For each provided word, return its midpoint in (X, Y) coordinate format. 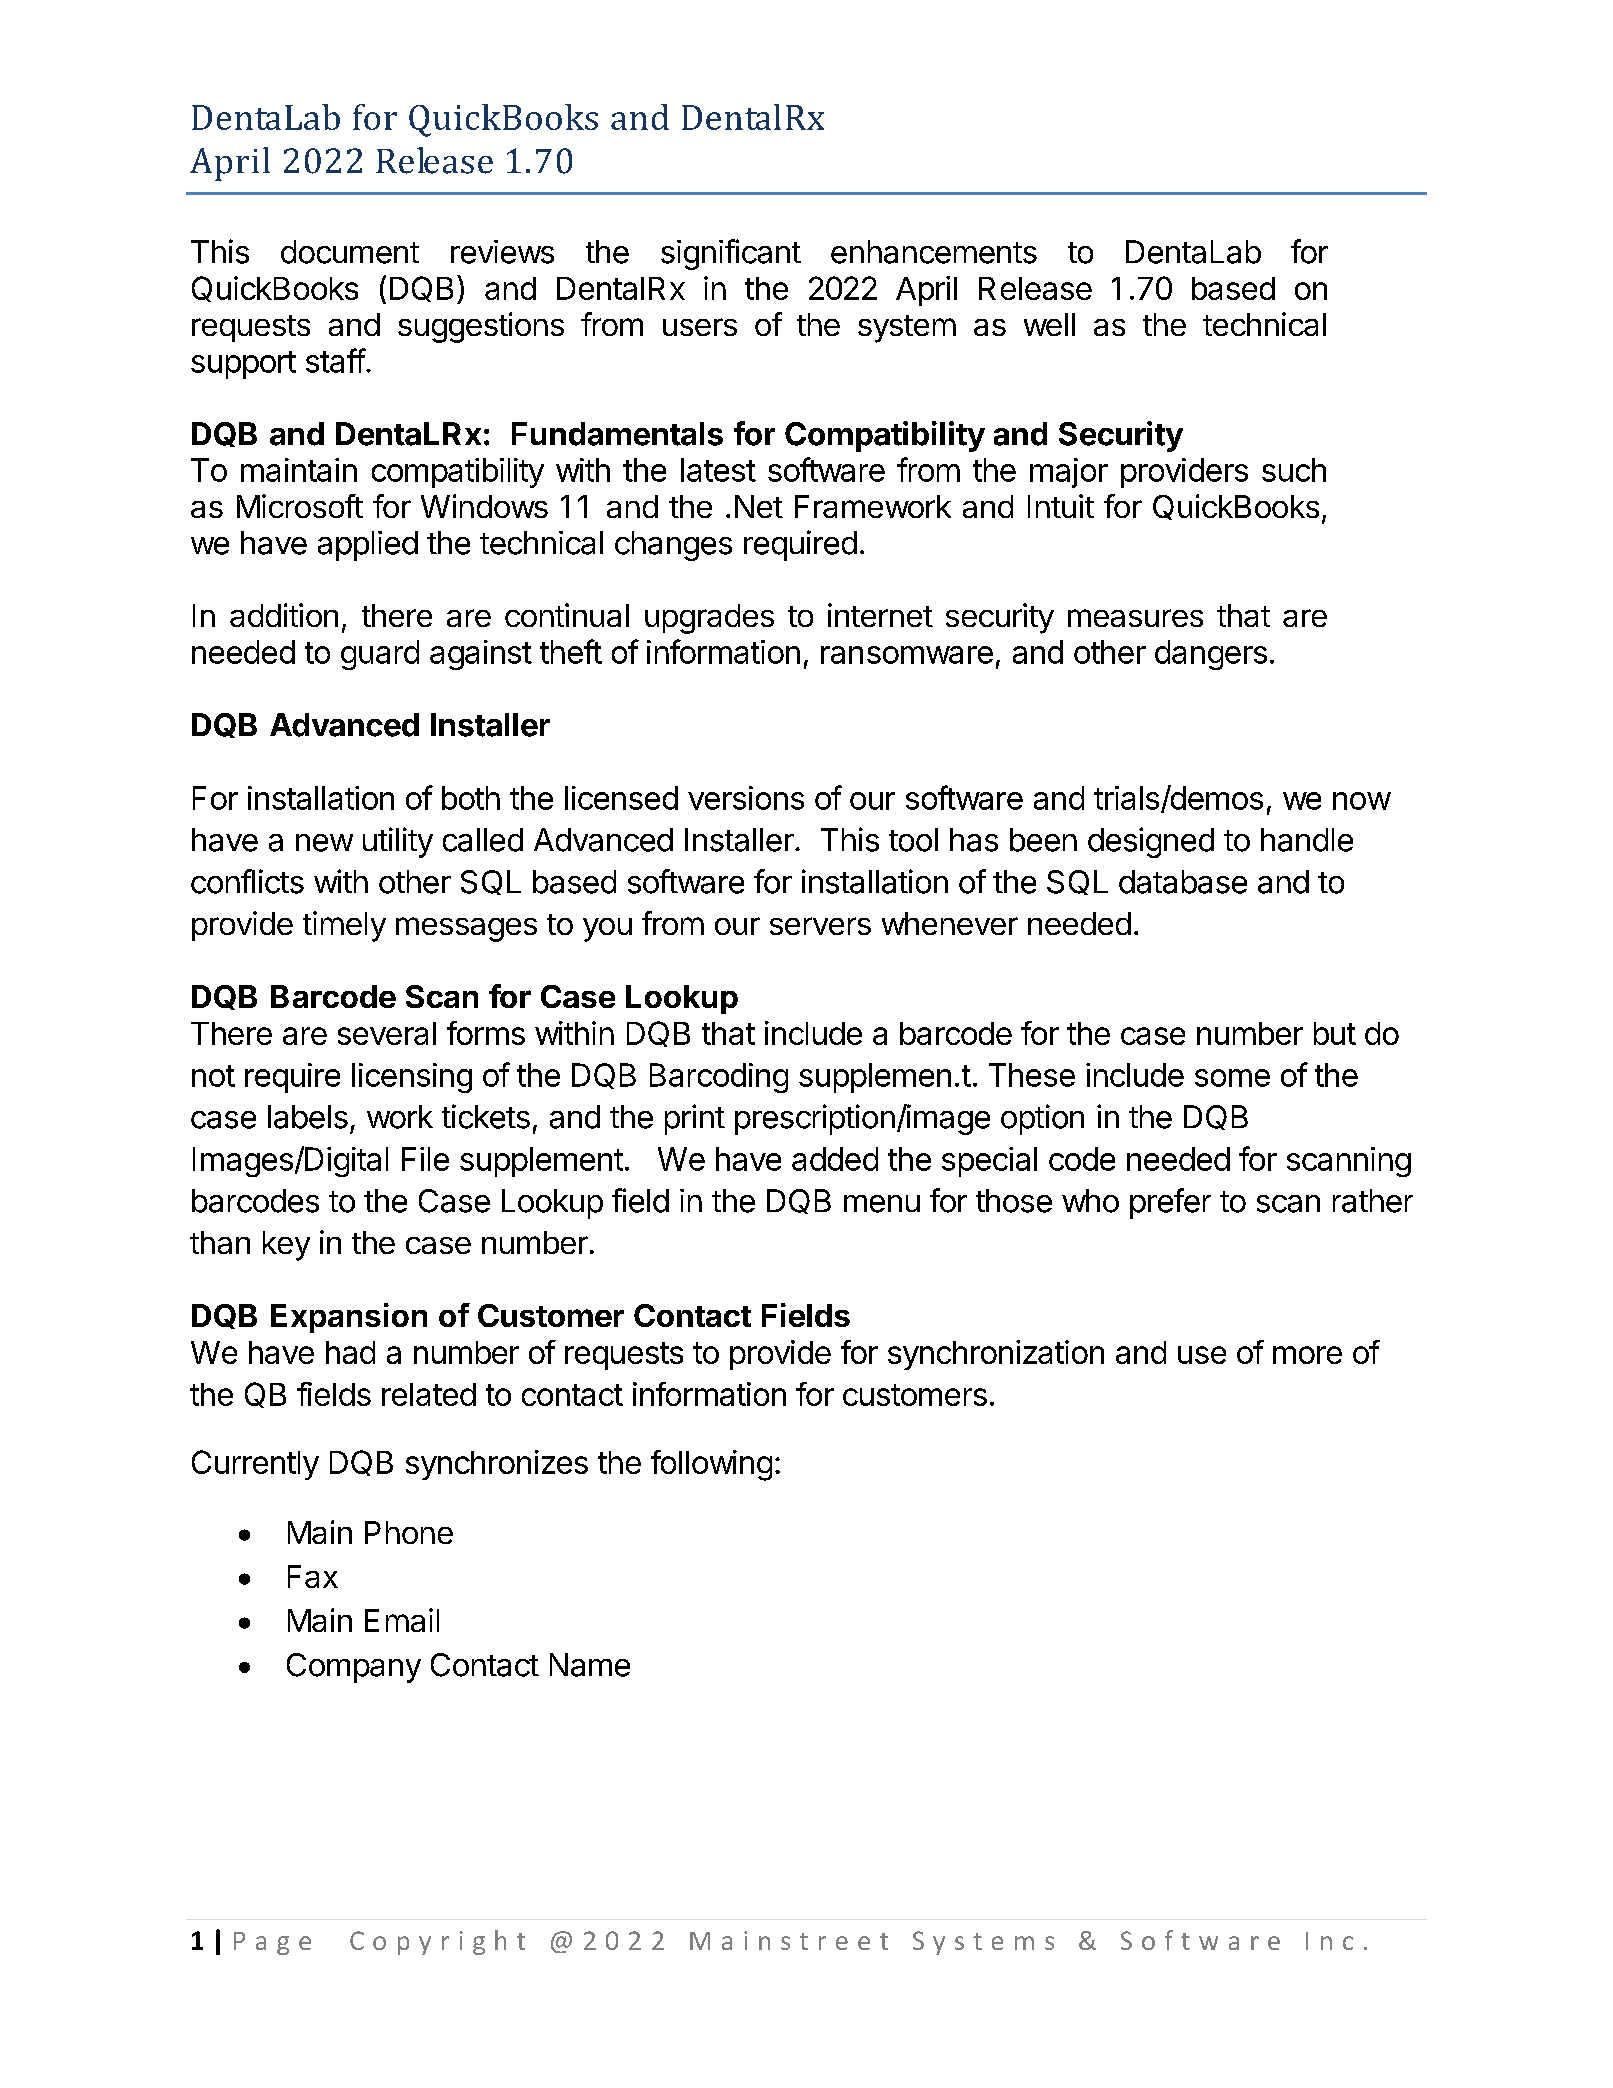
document (350, 252)
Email (402, 1620)
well (1049, 324)
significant (731, 254)
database (1183, 882)
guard (380, 655)
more (1307, 1355)
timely (344, 926)
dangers (1211, 655)
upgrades (709, 619)
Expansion (349, 1318)
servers (820, 926)
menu (882, 1204)
